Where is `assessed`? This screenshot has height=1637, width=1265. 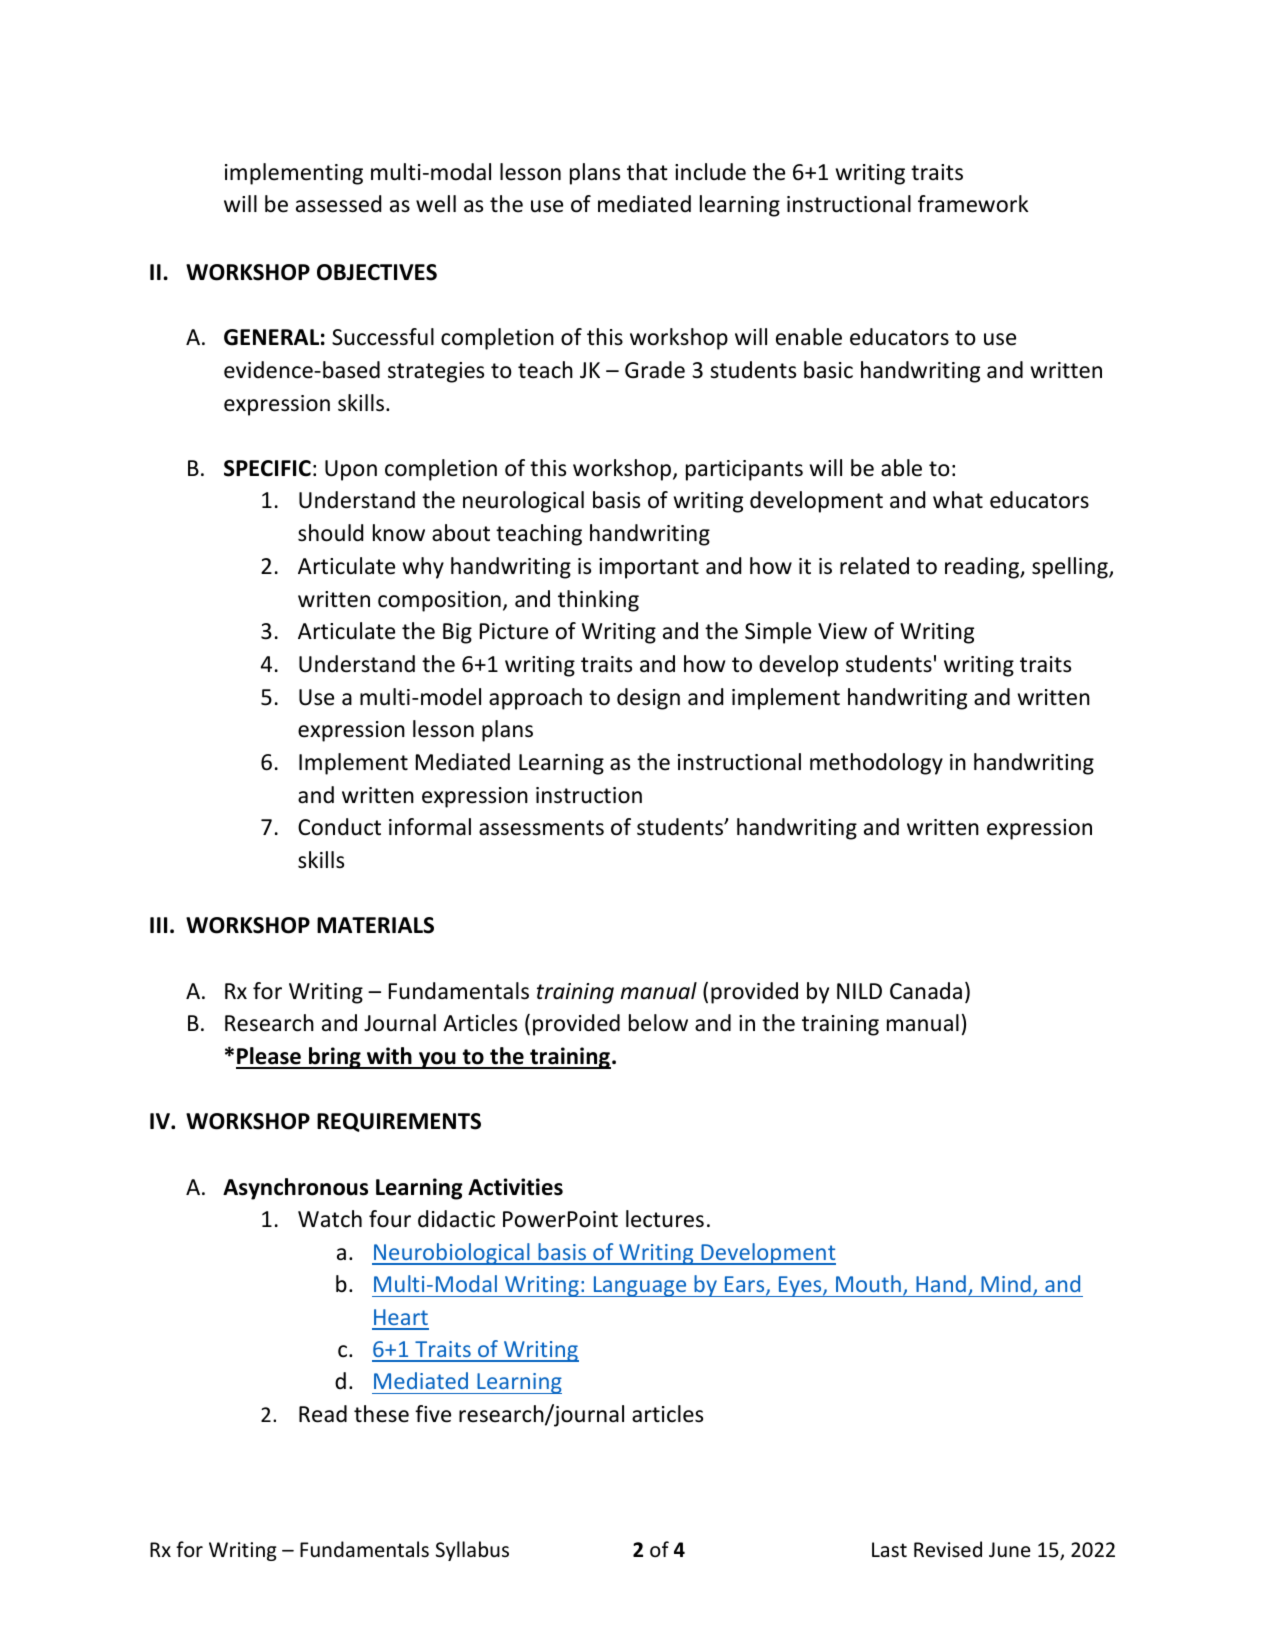 assessed is located at coordinates (338, 204).
